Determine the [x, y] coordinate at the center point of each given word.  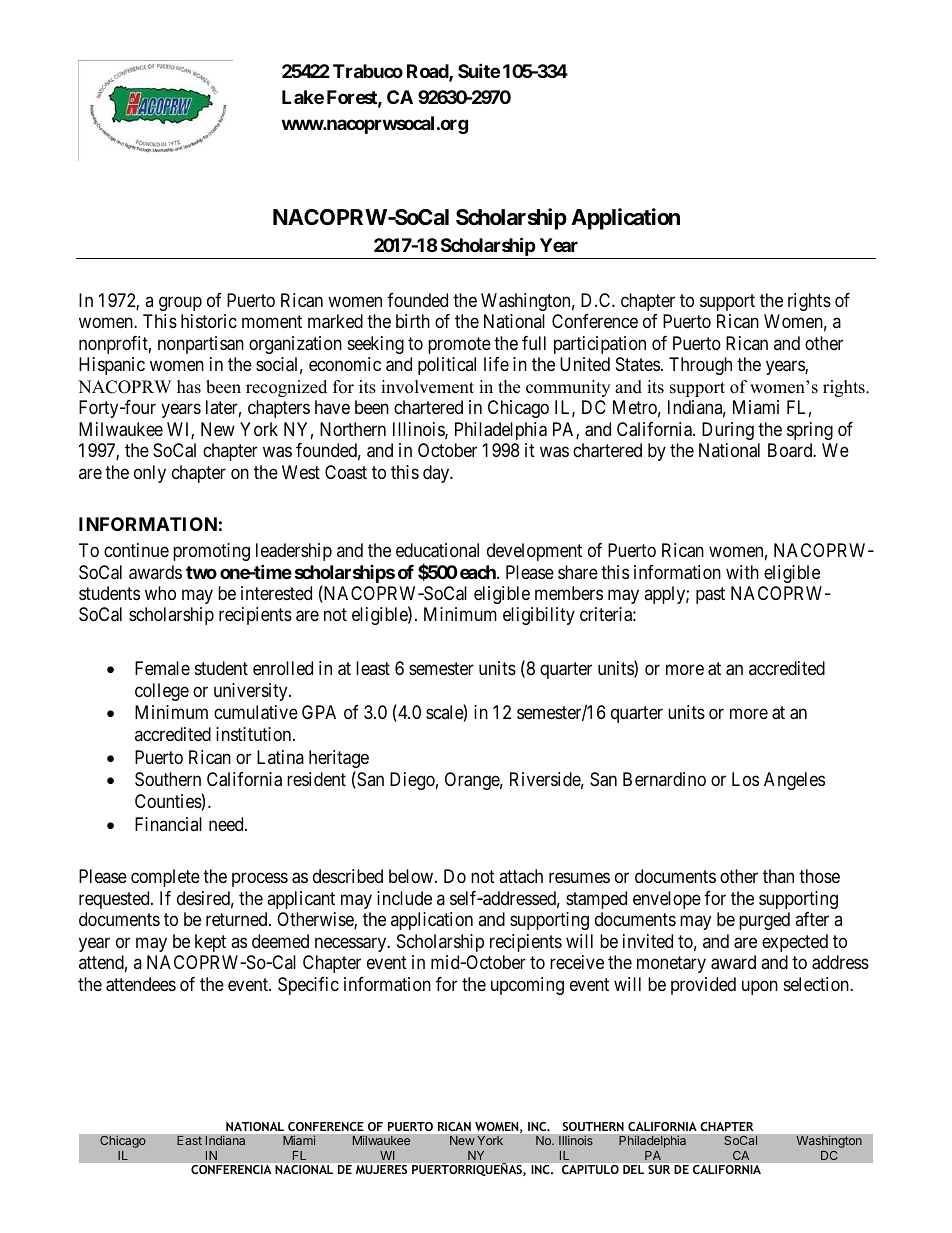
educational [437, 550]
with [742, 572]
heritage [339, 759]
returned [238, 919]
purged [764, 921]
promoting [211, 552]
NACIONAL [304, 1169]
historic [209, 321]
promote [459, 345]
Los [745, 779]
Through [700, 366]
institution [255, 734]
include [404, 898]
